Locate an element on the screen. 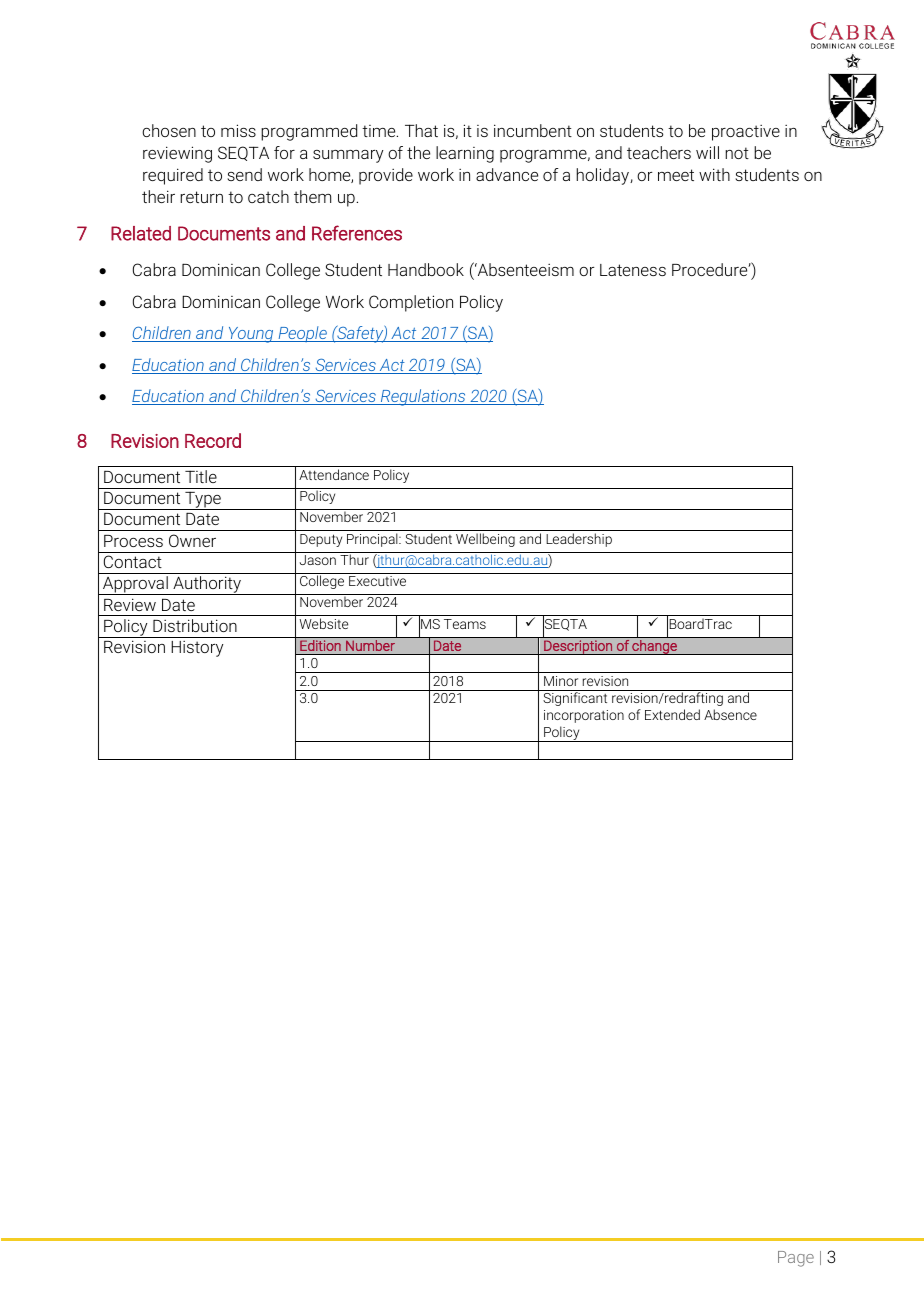 The width and height of the screenshot is (924, 1308). Owner is located at coordinates (192, 540).
